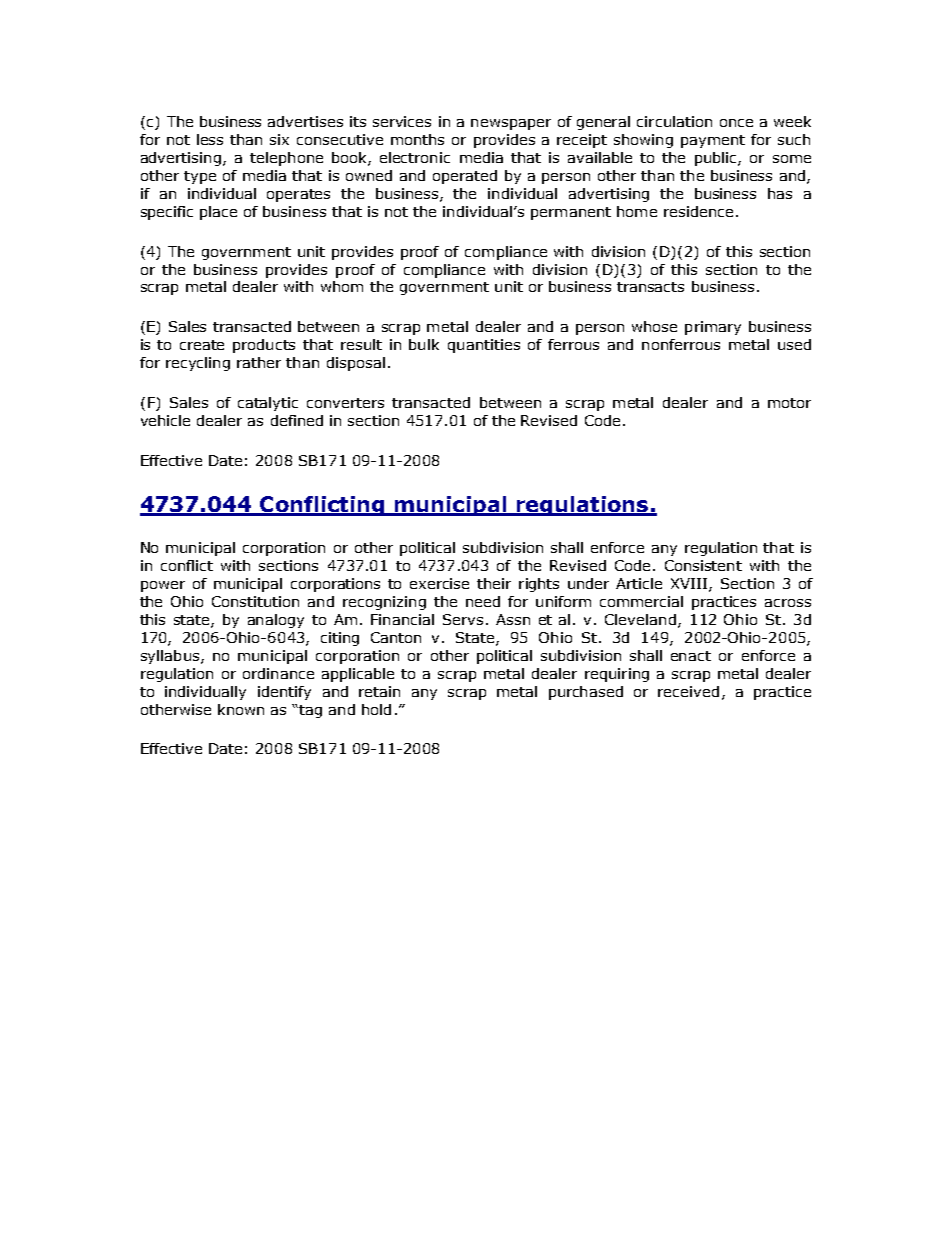  I want to click on catalytic, so click(268, 404).
